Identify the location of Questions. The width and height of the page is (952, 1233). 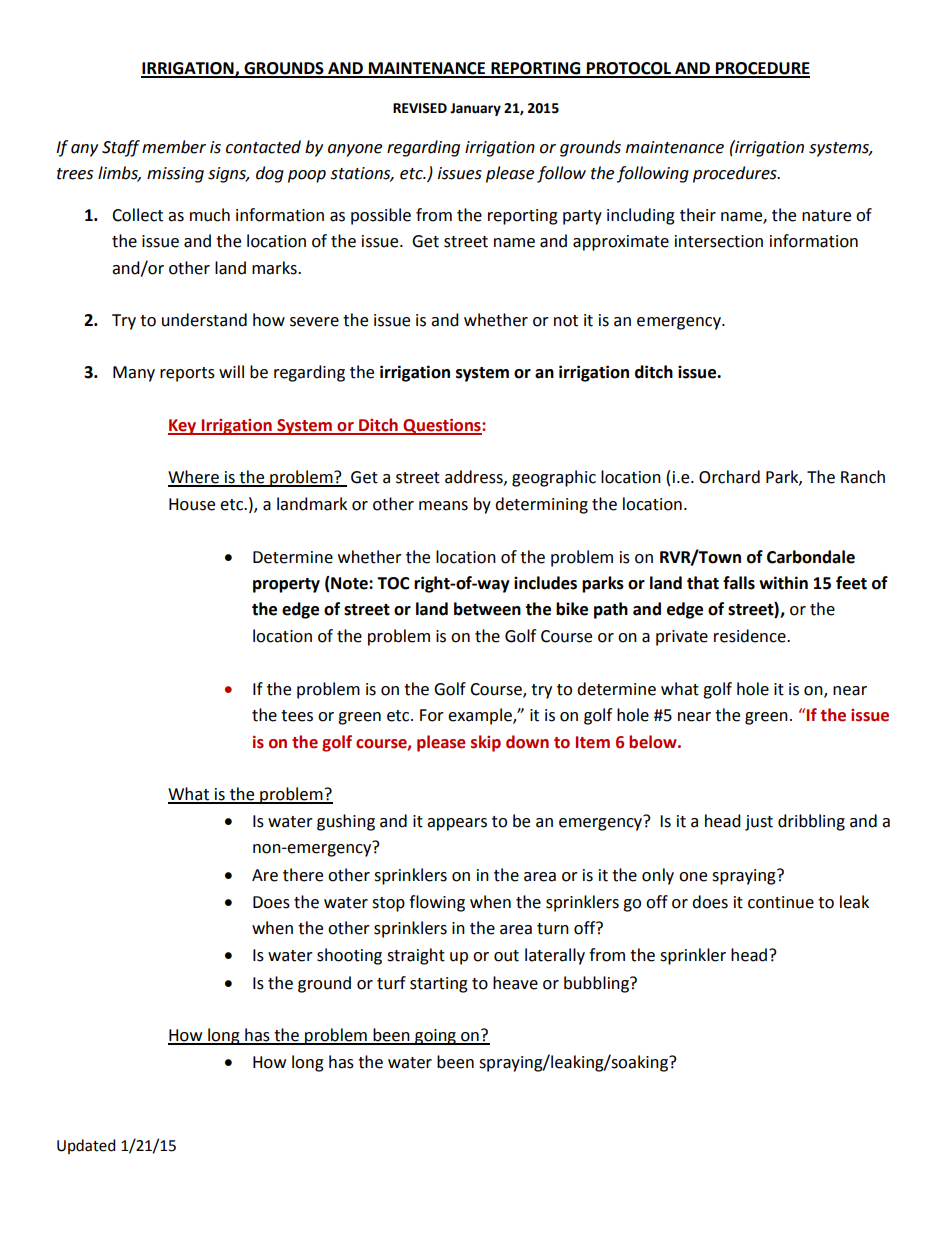
(442, 426).
